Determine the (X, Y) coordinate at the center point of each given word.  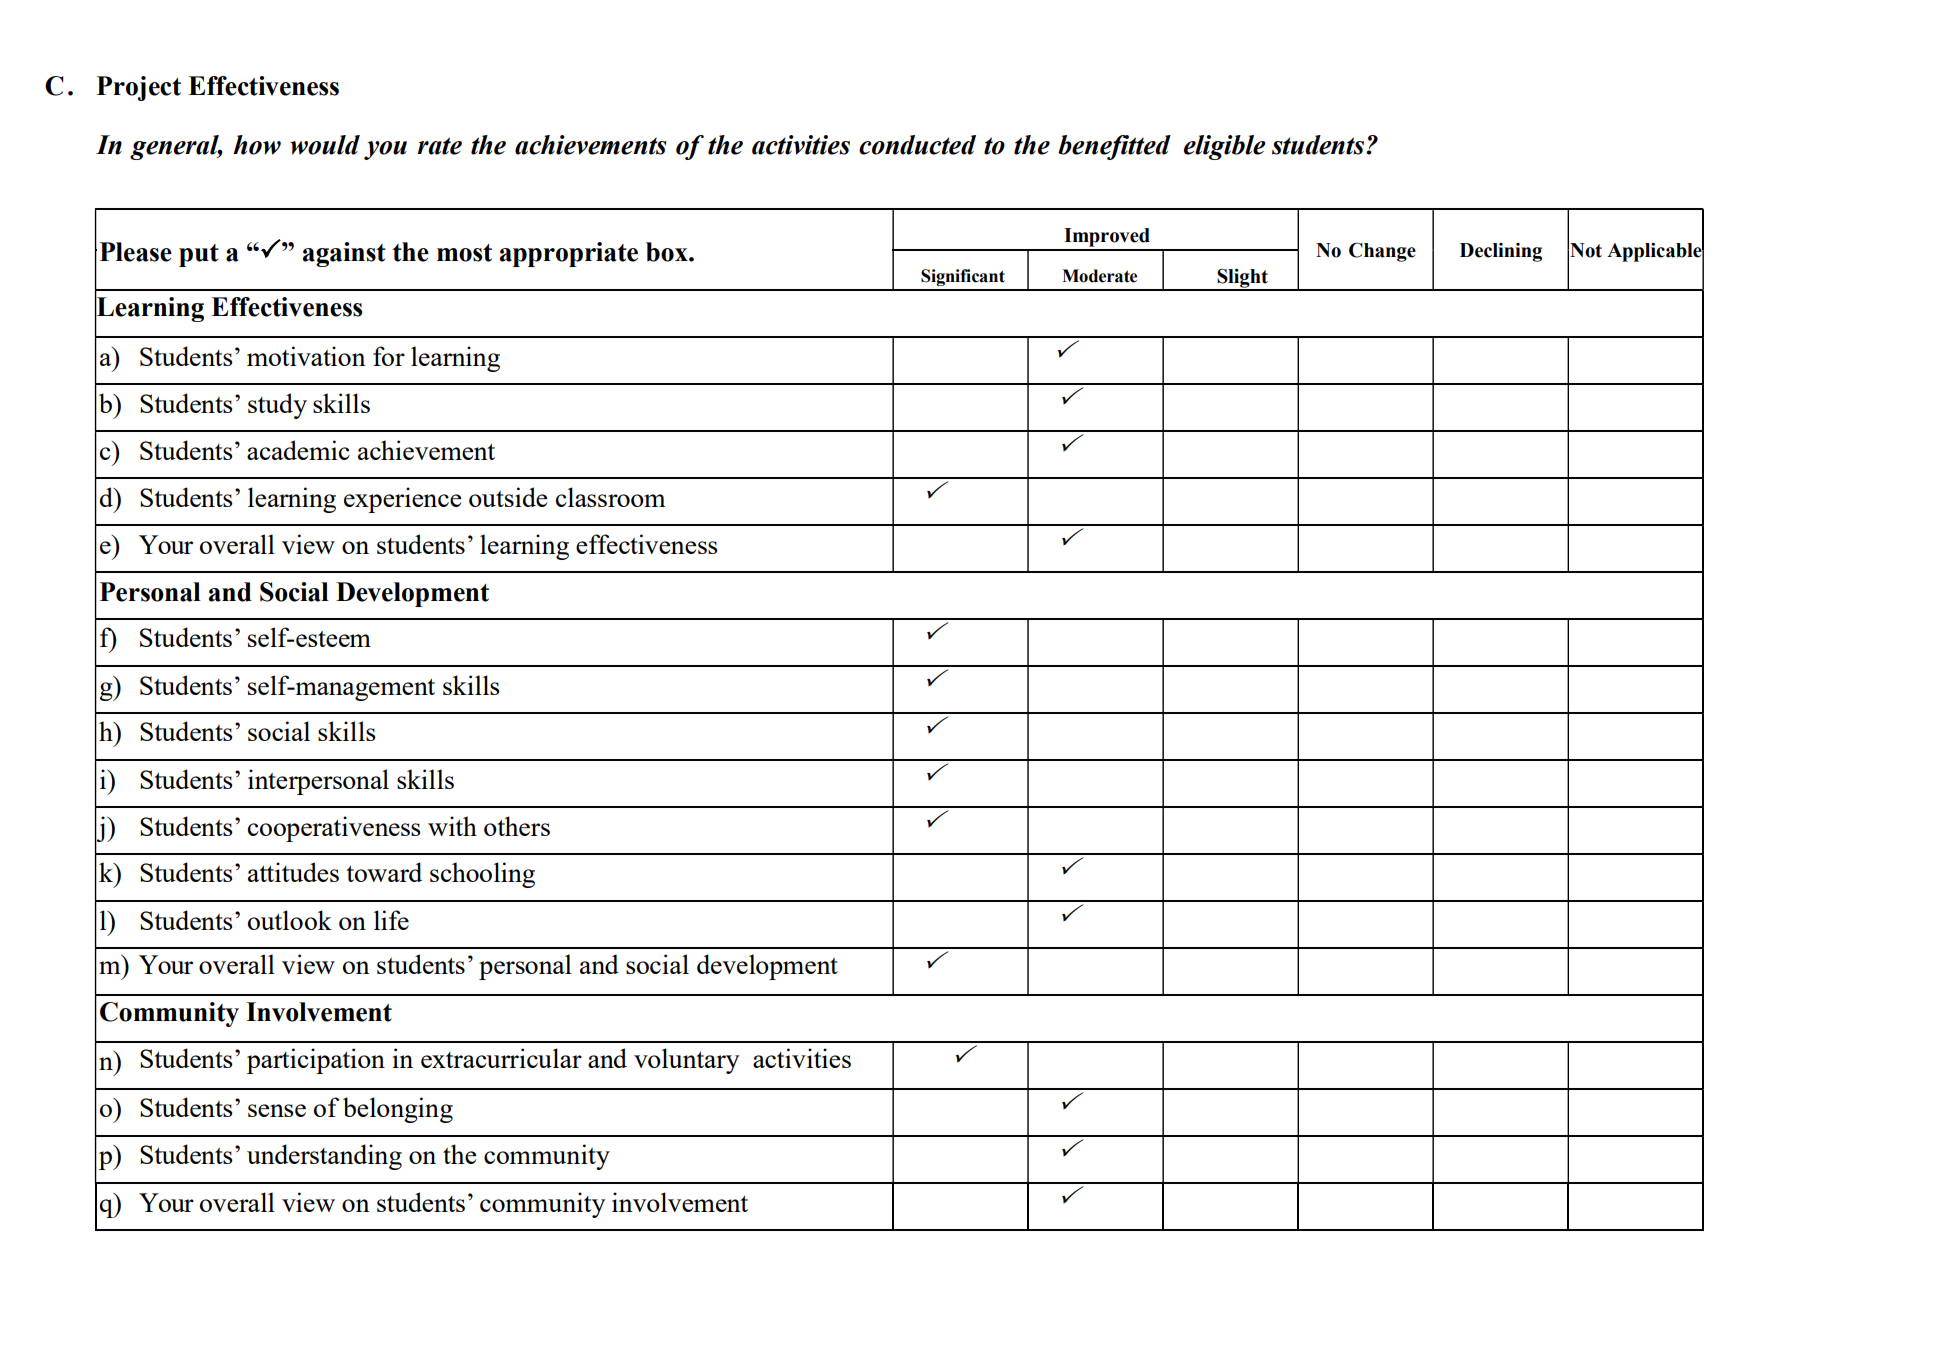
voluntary (686, 1061)
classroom (611, 497)
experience (402, 500)
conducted (917, 145)
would (325, 145)
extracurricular (501, 1058)
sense (277, 1110)
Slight (1242, 279)
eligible (1225, 147)
